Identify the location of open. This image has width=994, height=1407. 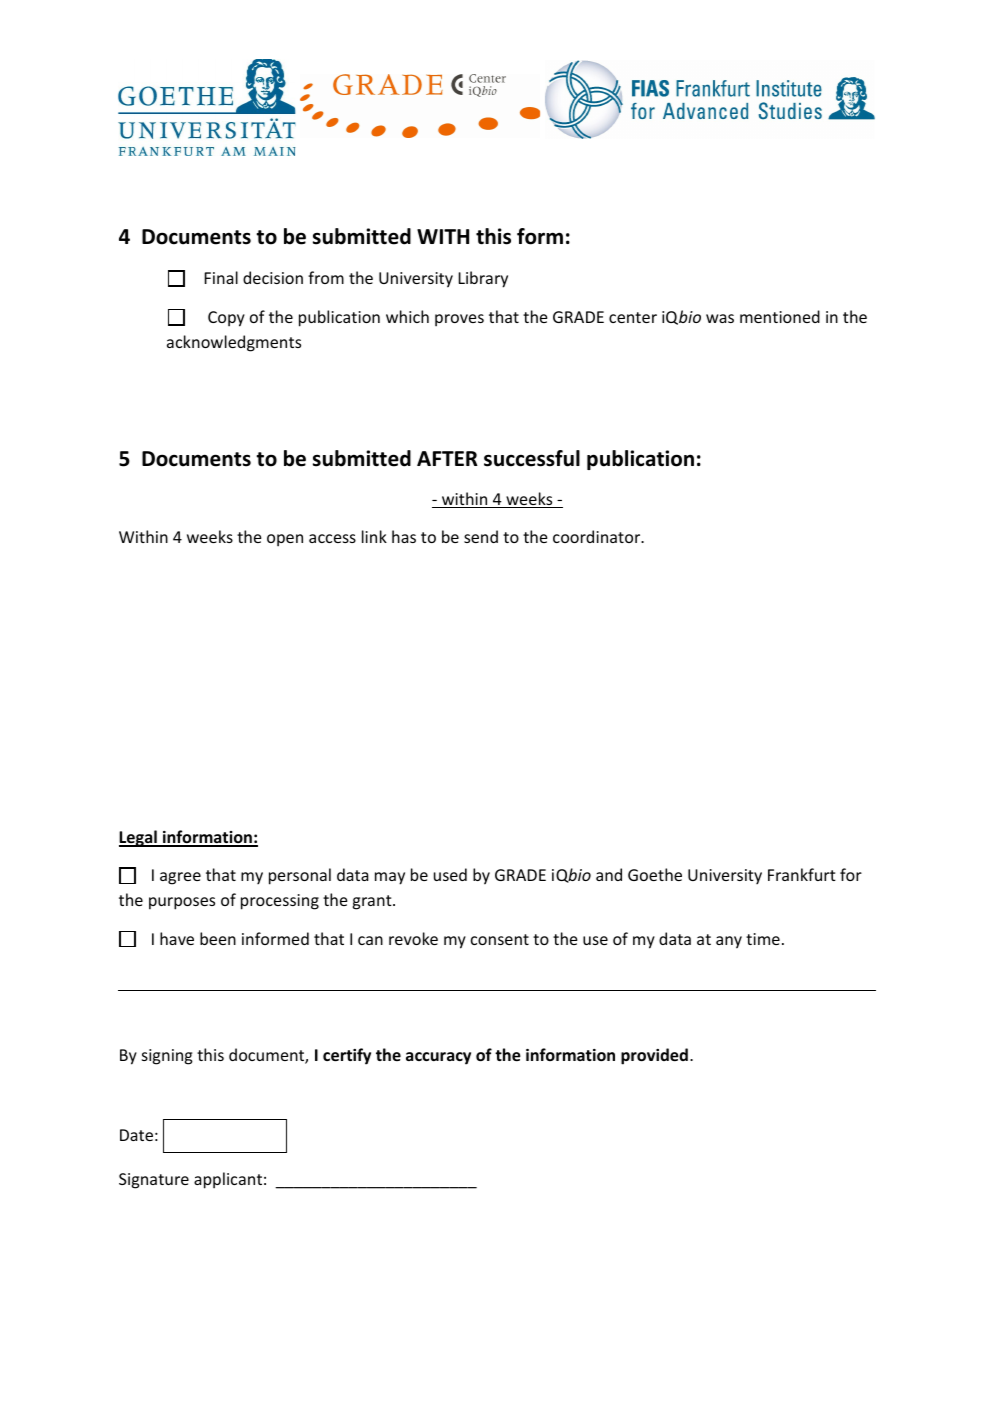
(285, 540).
